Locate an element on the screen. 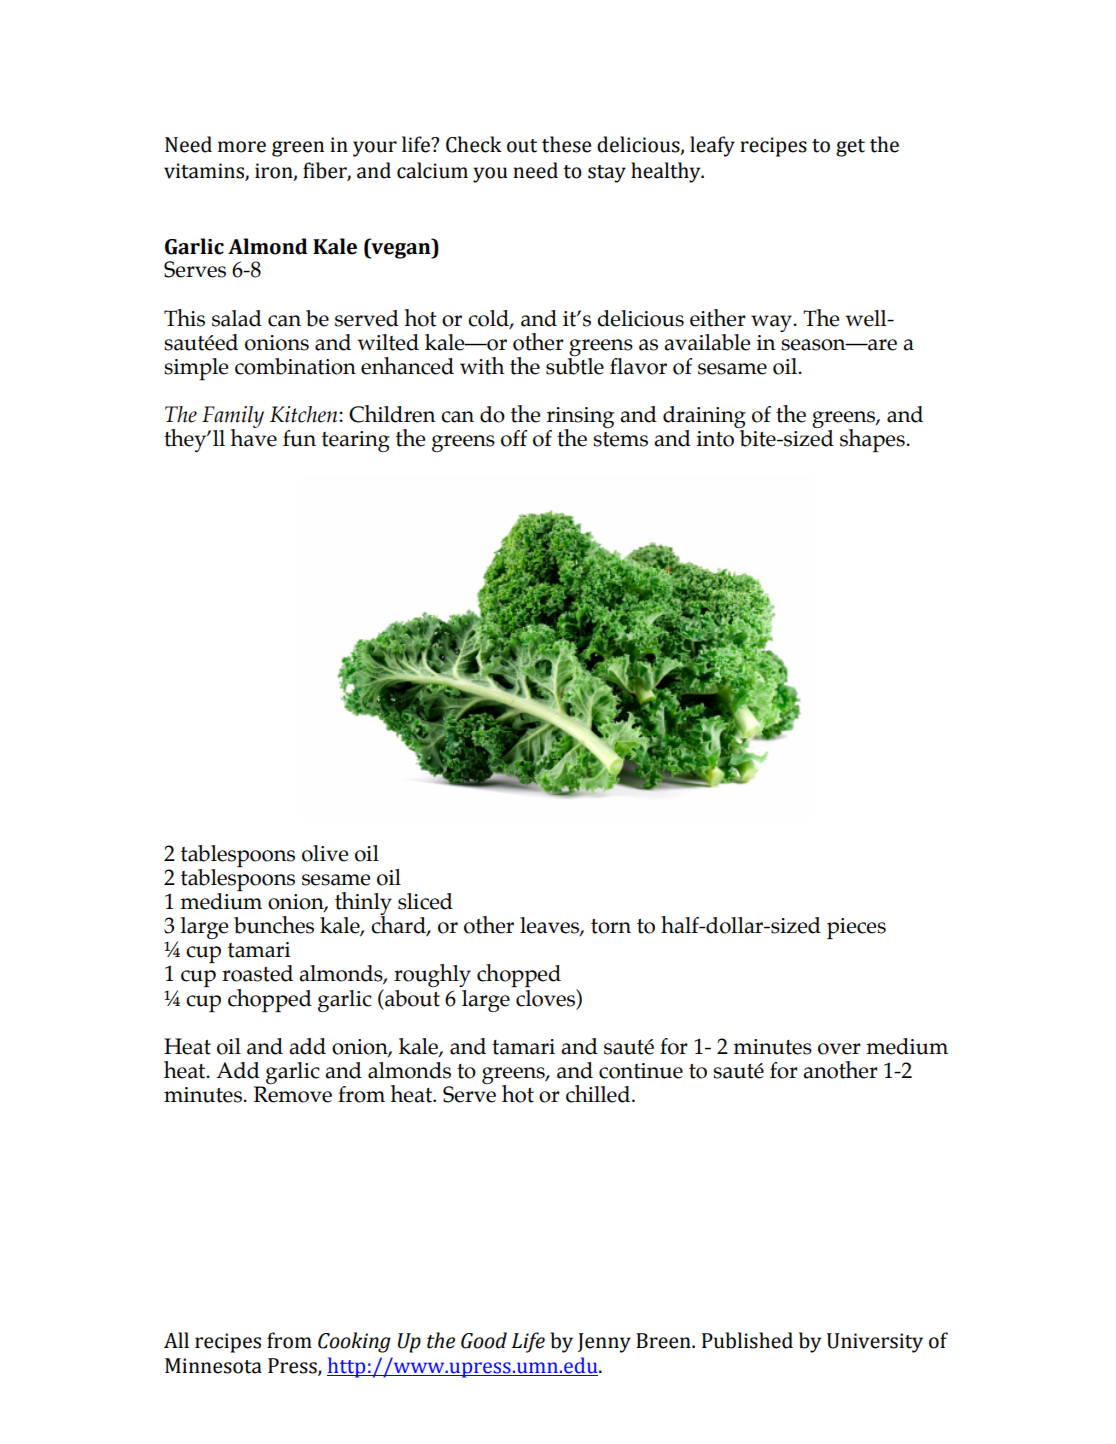 Image resolution: width=1116 pixels, height=1444 pixels. pieces is located at coordinates (856, 928).
